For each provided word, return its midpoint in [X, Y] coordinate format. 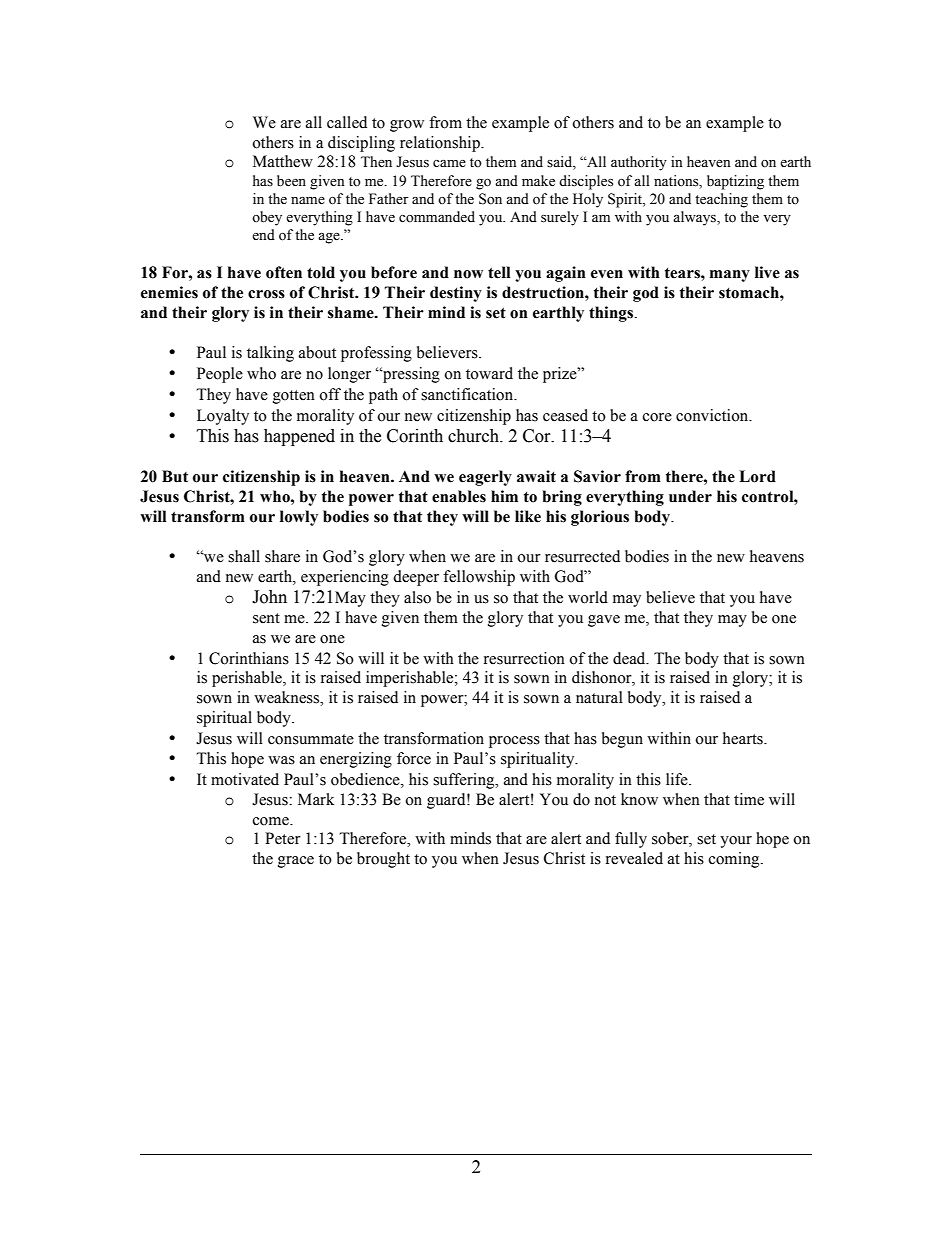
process [514, 742]
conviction [713, 415]
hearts [744, 738]
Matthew [283, 161]
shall [244, 556]
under [690, 496]
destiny [456, 294]
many [730, 276]
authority [639, 163]
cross [266, 294]
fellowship [479, 578]
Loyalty [223, 417]
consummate [311, 739]
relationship [441, 144]
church [474, 436]
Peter [283, 838]
